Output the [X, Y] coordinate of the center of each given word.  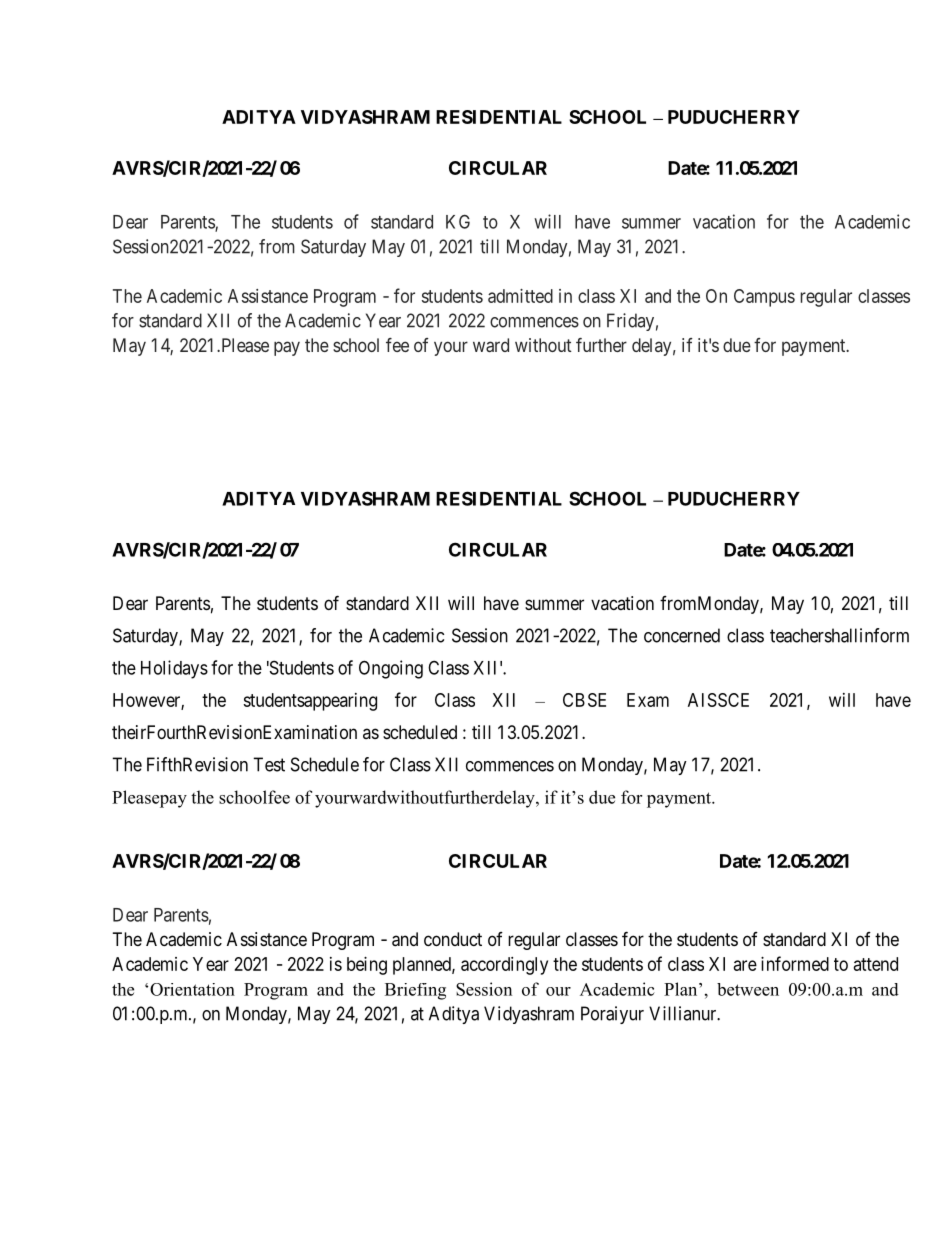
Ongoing [391, 669]
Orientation [192, 989]
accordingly [504, 966]
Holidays [174, 669]
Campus [764, 298]
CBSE [584, 700]
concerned [682, 635]
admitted [520, 296]
